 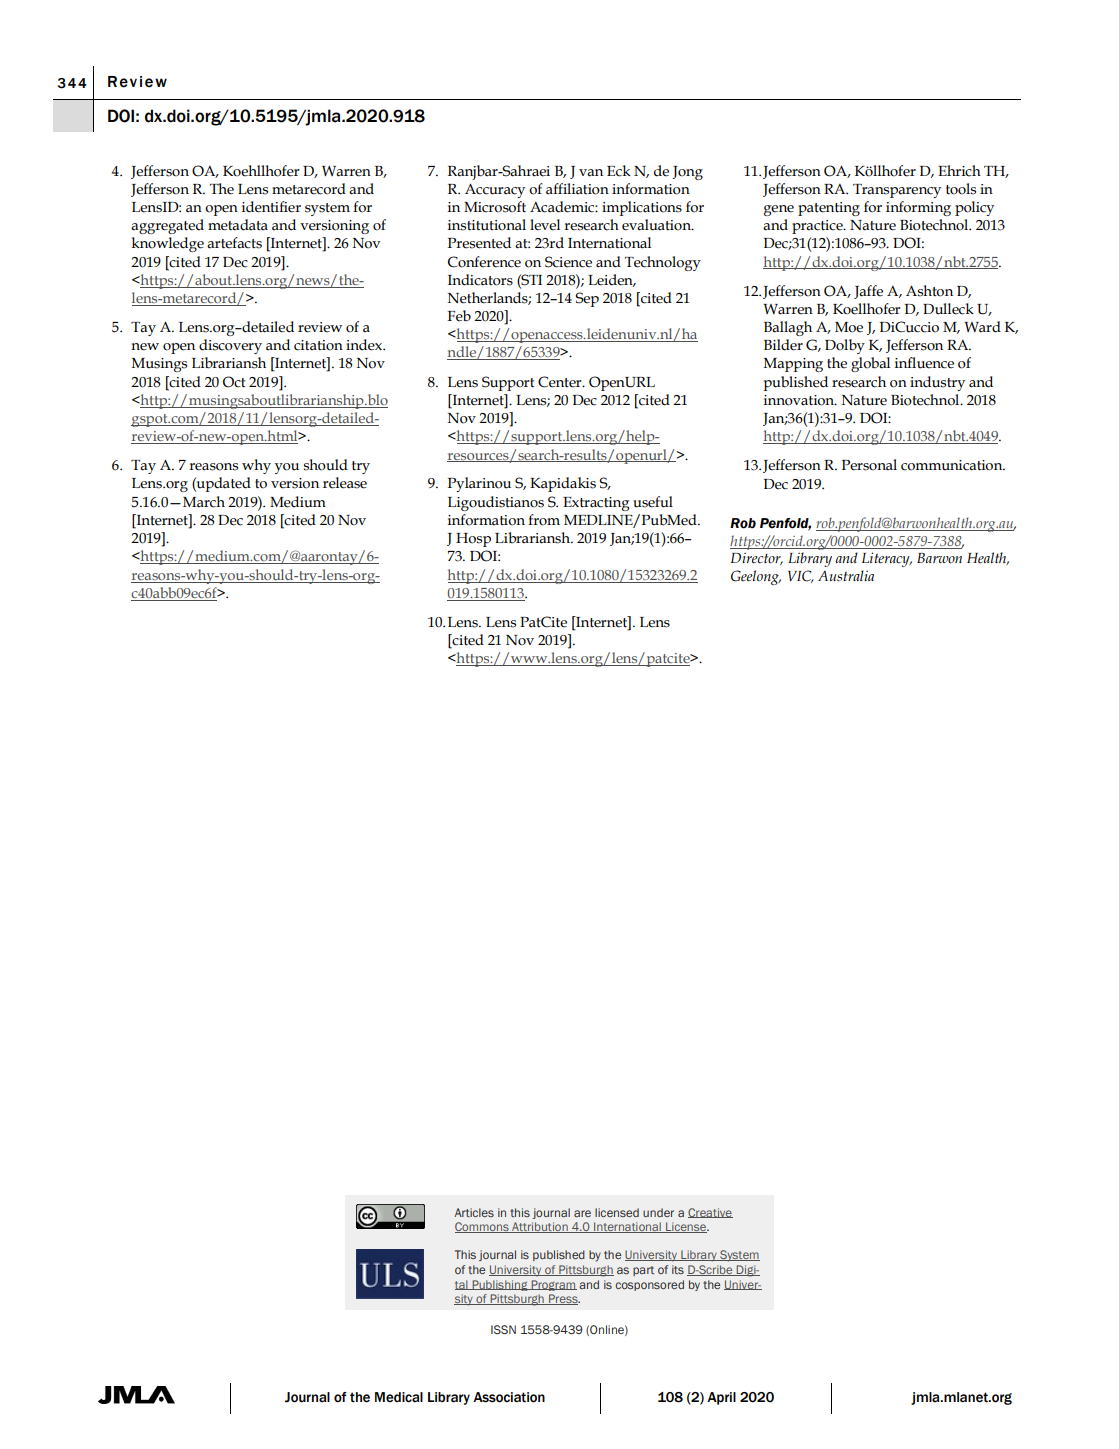 What do you see at coordinates (271, 207) in the page?
I see `identifier` at bounding box center [271, 207].
